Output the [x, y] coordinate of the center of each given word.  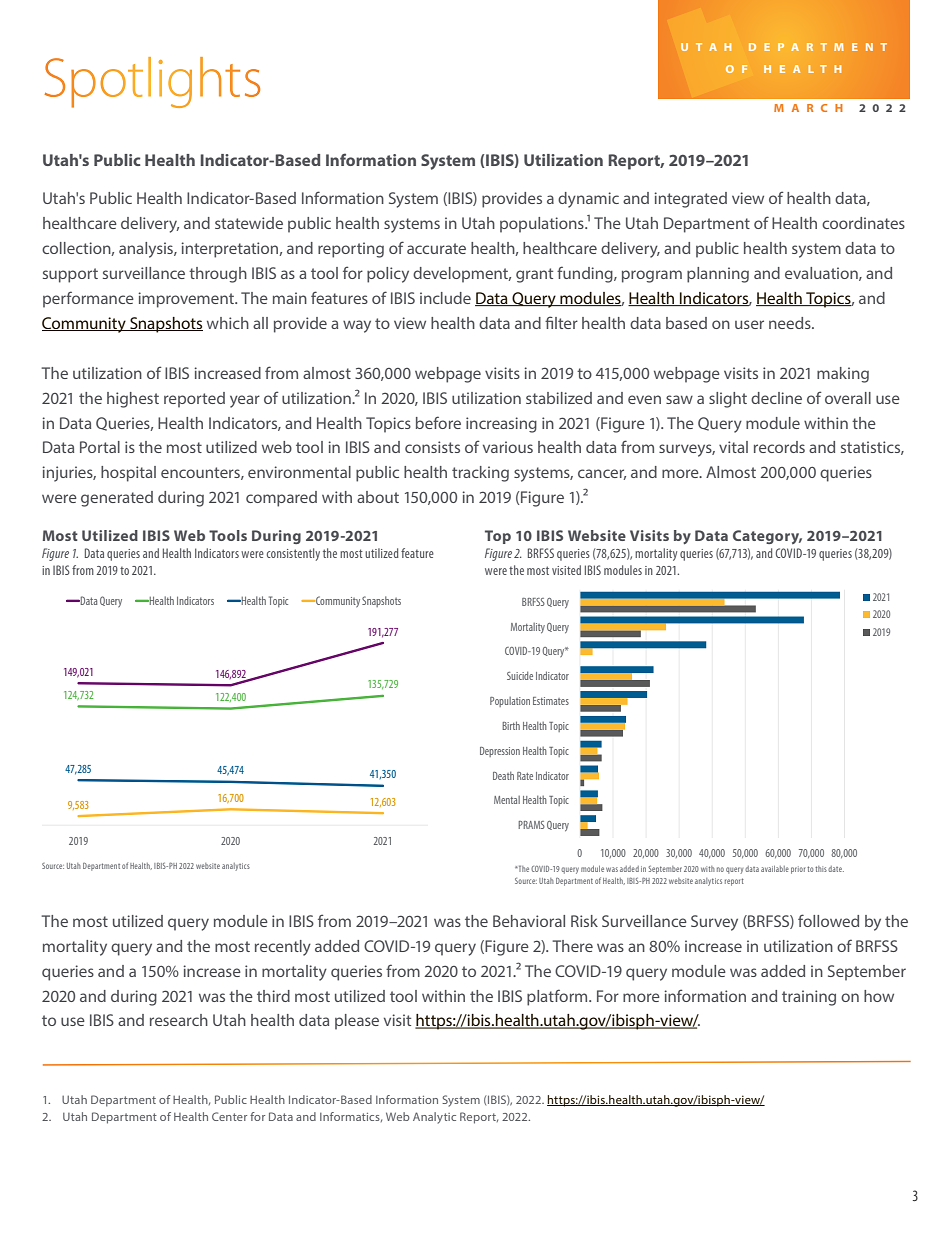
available [775, 869]
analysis [147, 250]
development [462, 275]
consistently [293, 554]
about [378, 497]
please [357, 1022]
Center [229, 1116]
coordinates [863, 223]
